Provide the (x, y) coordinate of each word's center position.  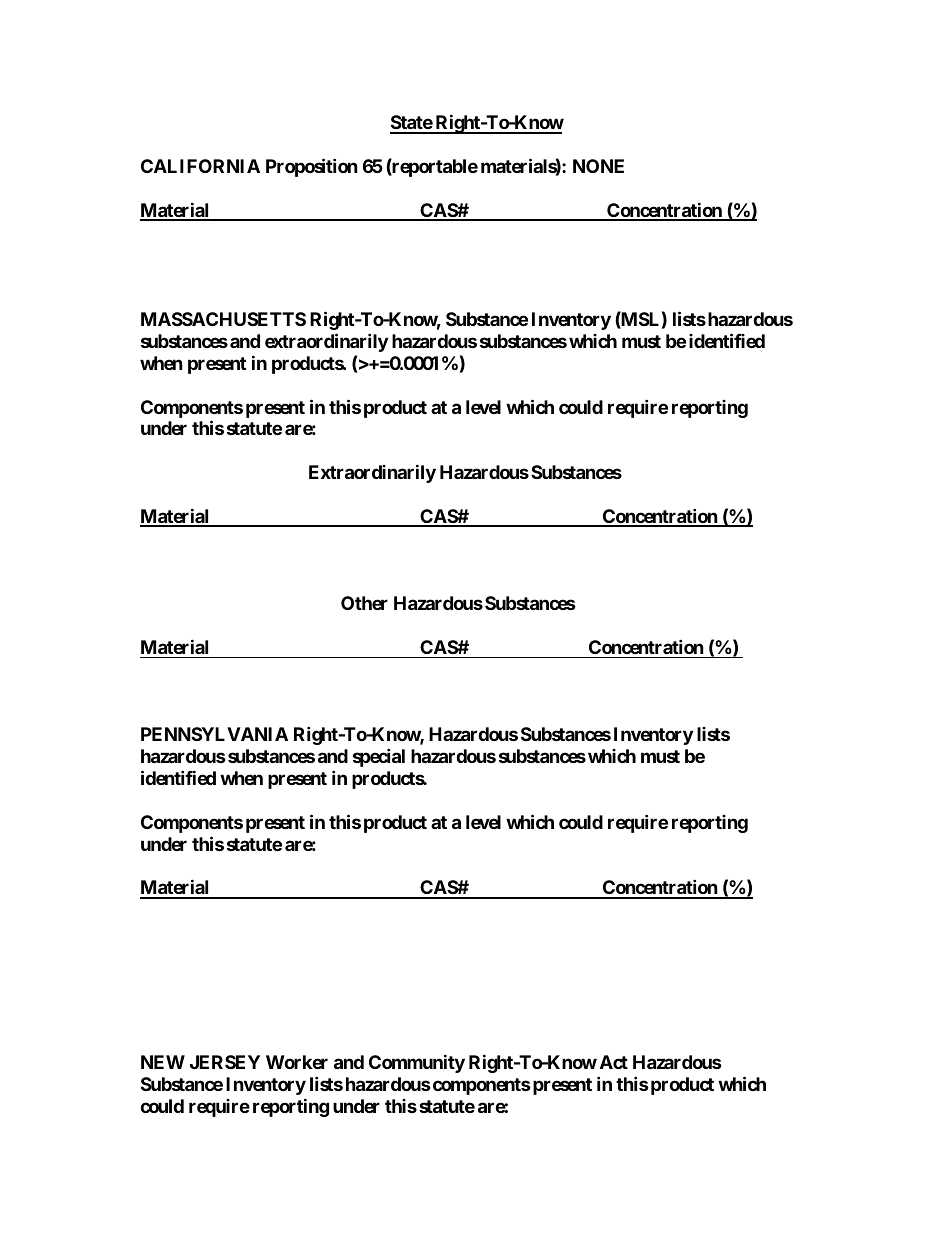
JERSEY (225, 1062)
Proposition (312, 167)
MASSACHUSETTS (223, 319)
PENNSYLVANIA (214, 734)
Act (614, 1062)
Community (417, 1063)
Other (364, 603)
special (379, 757)
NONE (598, 166)
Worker (297, 1062)
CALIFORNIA (200, 166)
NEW (163, 1062)
